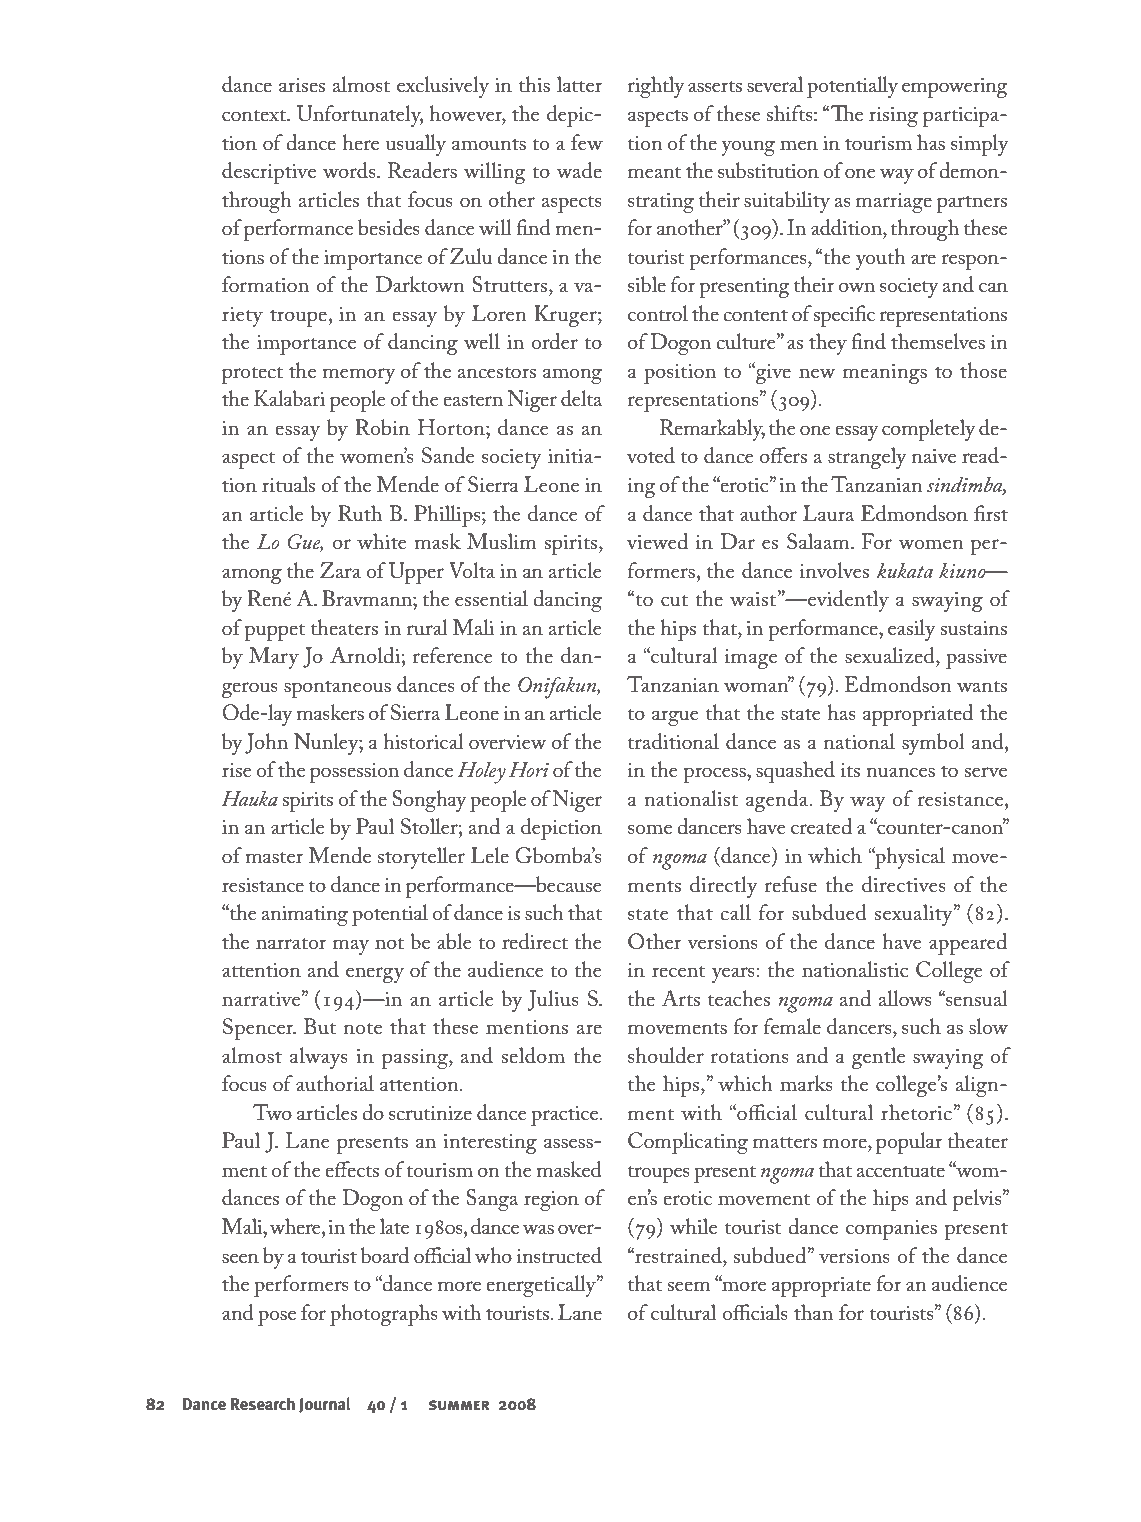 Image resolution: width=1141 pixels, height=1522 pixels. I want to click on Unfortunately, so click(360, 116).
